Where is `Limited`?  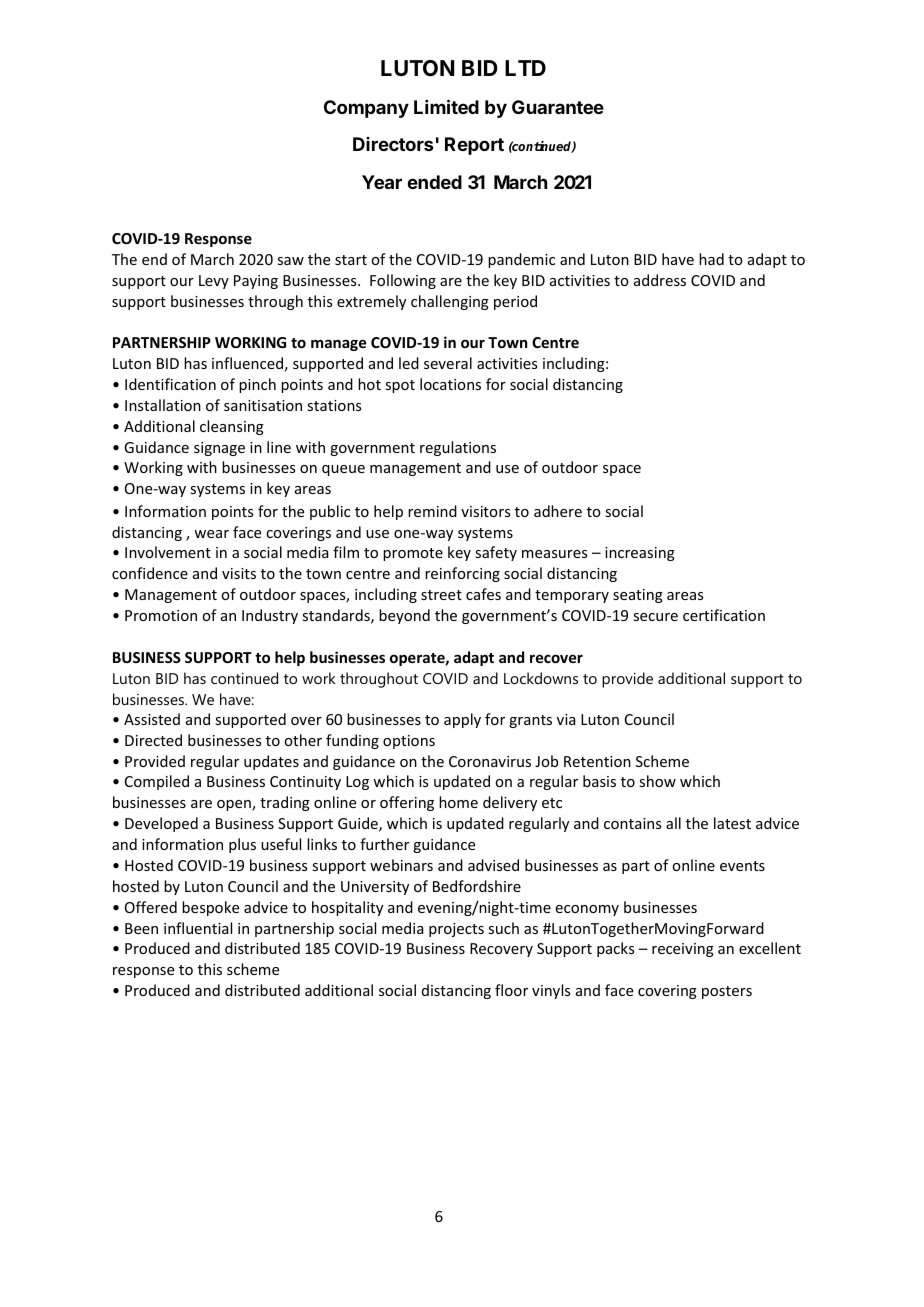
Limited is located at coordinates (446, 106).
